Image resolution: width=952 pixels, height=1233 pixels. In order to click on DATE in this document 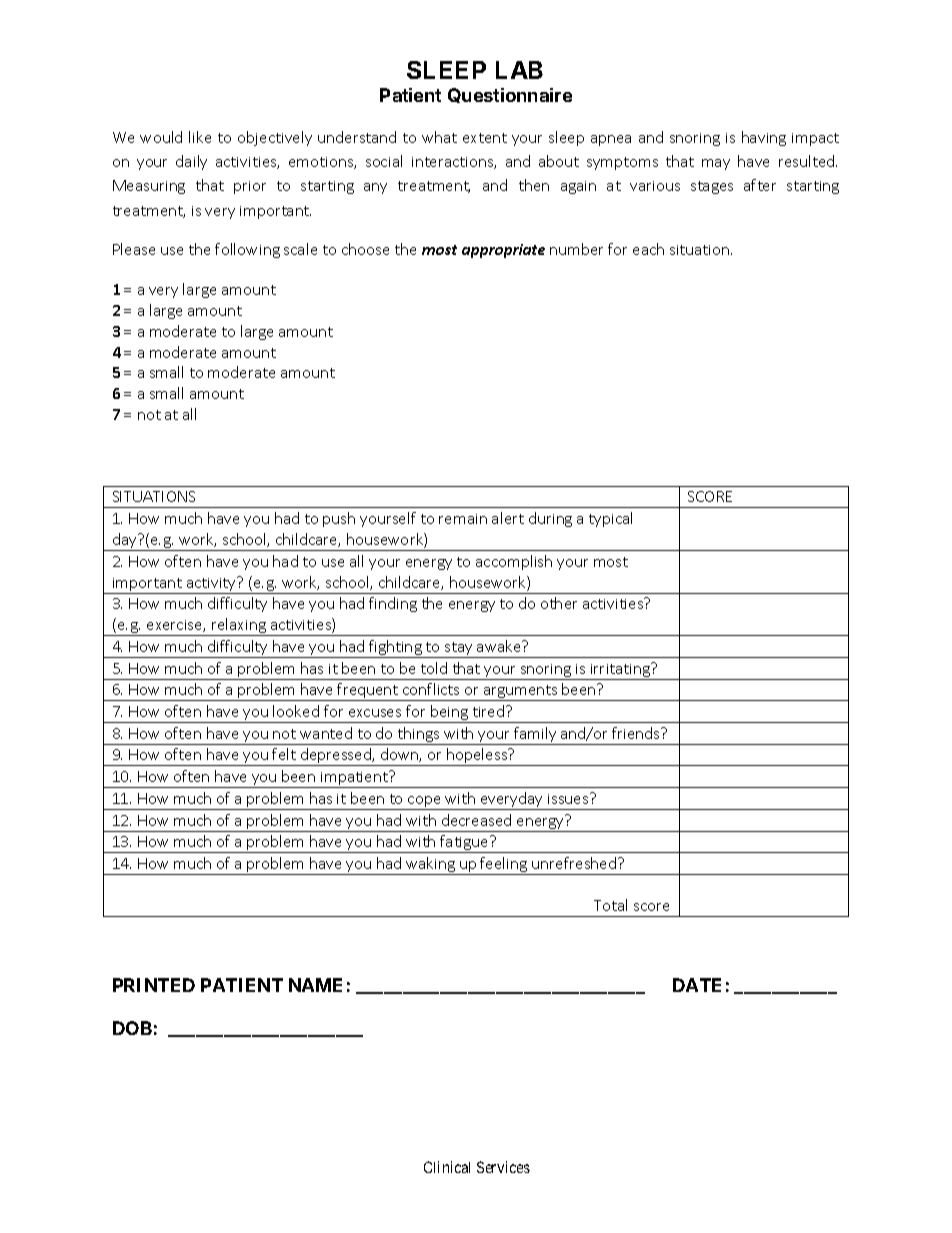, I will do `click(697, 985)`.
